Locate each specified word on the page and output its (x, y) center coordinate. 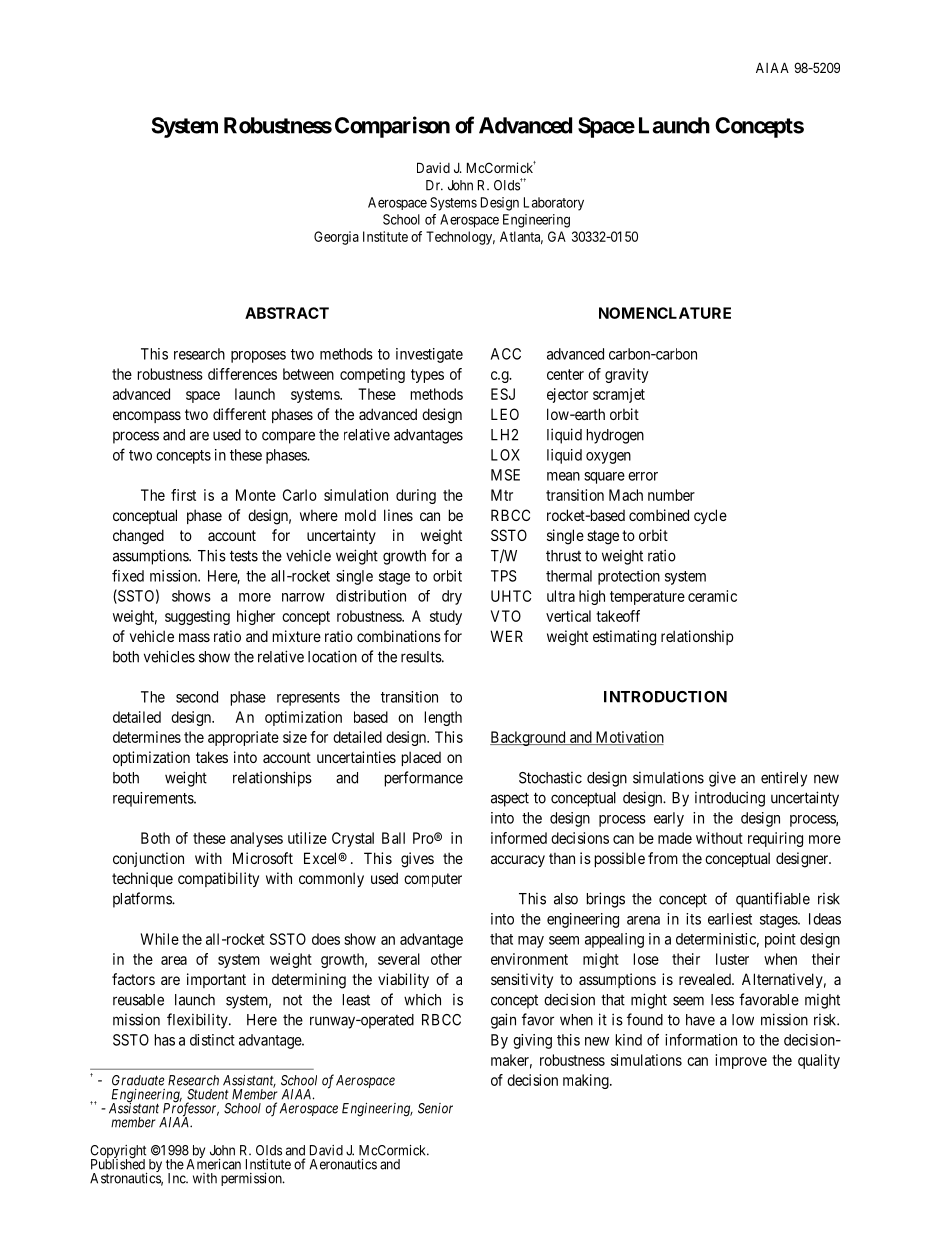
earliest (730, 919)
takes (212, 757)
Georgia (336, 238)
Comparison (392, 127)
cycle (710, 516)
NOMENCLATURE (665, 313)
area (174, 960)
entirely (784, 779)
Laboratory (554, 204)
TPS (504, 576)
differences (242, 374)
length (443, 718)
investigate (429, 355)
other (446, 959)
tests (244, 556)
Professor (191, 1110)
